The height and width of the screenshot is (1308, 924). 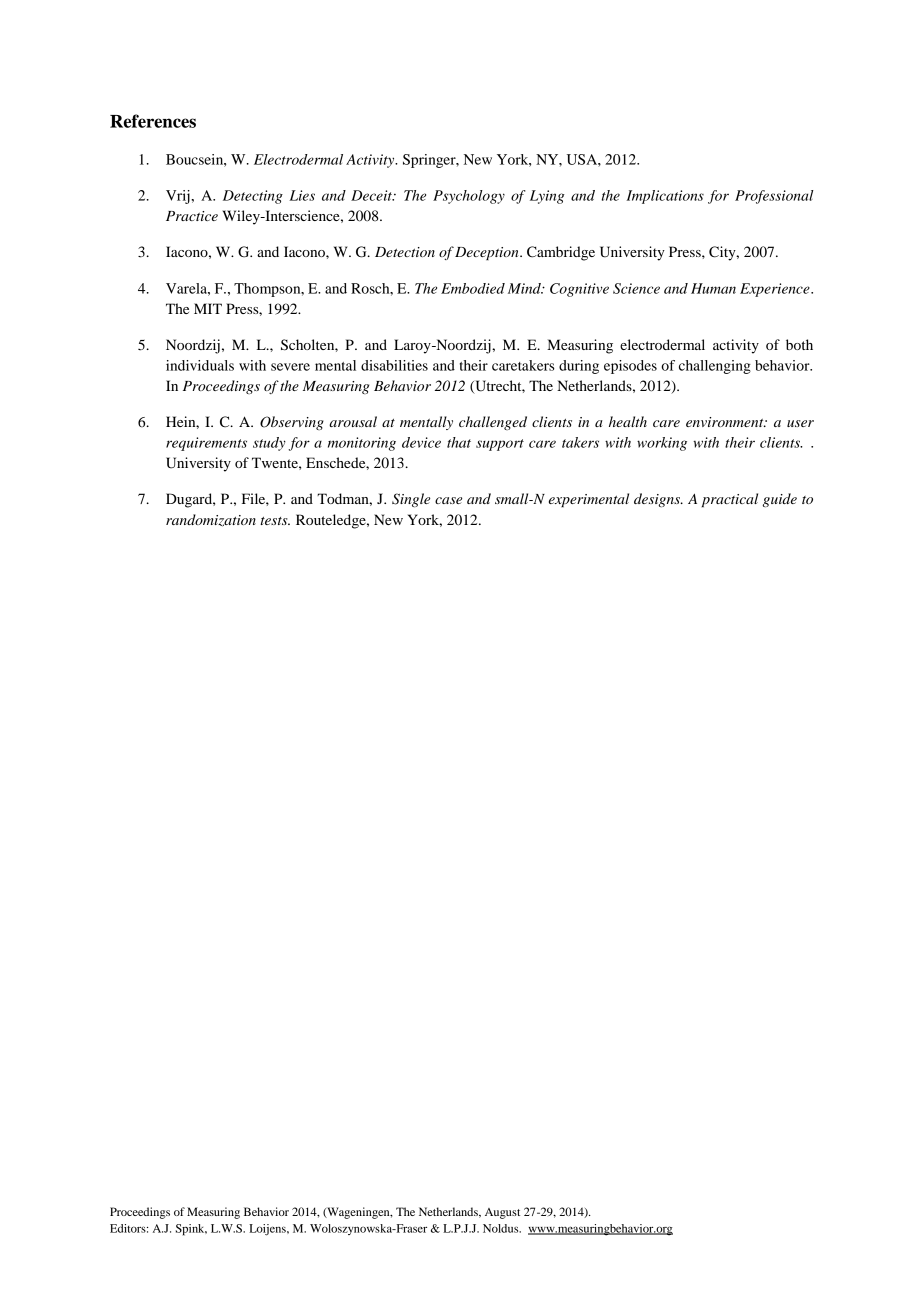 What do you see at coordinates (253, 197) in the screenshot?
I see `Detecting` at bounding box center [253, 197].
